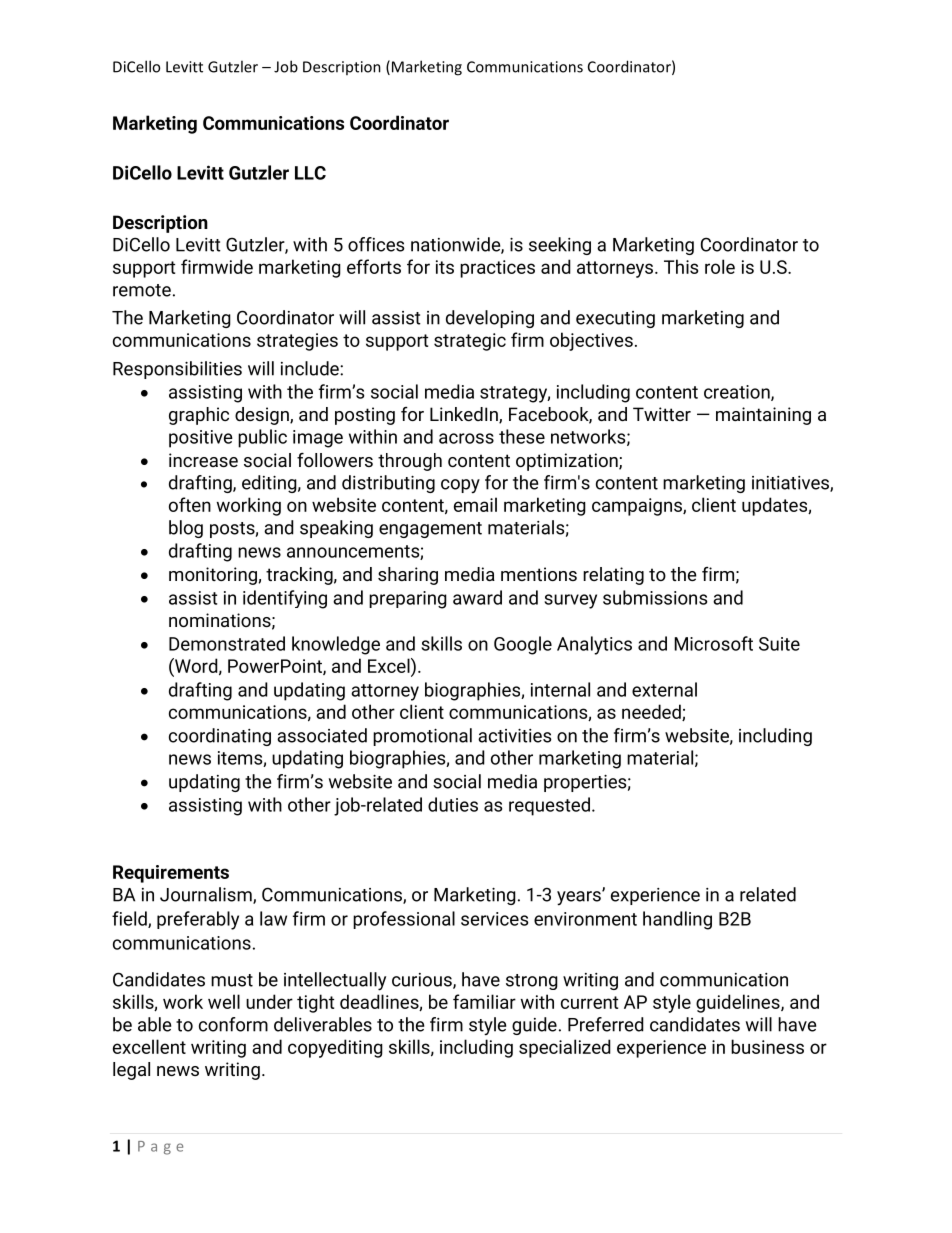 The width and height of the screenshot is (952, 1233). I want to click on handling, so click(677, 920).
